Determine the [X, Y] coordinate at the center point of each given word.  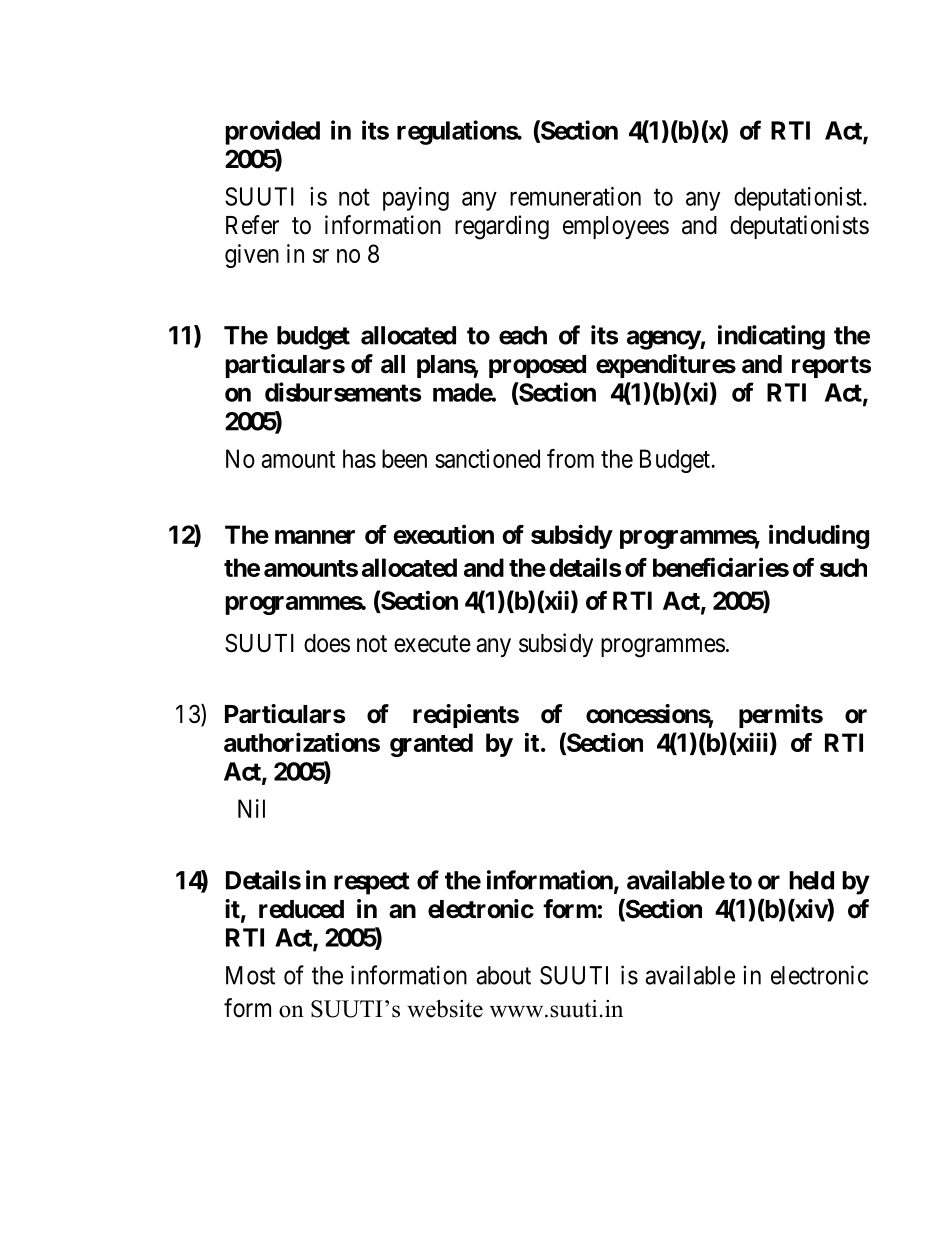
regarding [502, 227]
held [811, 880]
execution [443, 534]
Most [250, 975]
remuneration [575, 196]
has [359, 458]
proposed [537, 366]
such [843, 567]
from [570, 458]
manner [315, 537]
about [503, 975]
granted [431, 745]
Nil [251, 808]
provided [272, 132]
